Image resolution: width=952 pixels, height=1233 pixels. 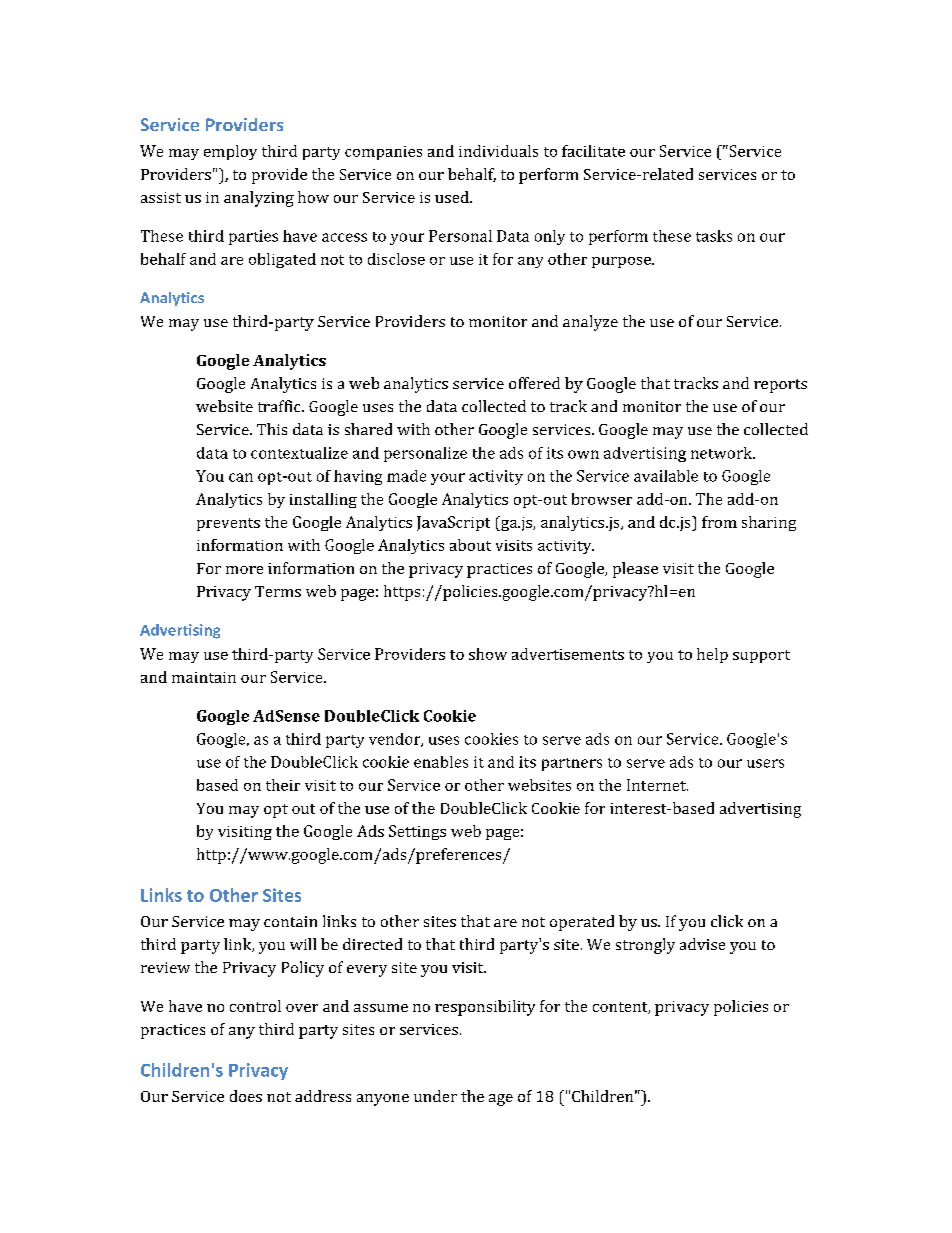 What do you see at coordinates (453, 197) in the screenshot?
I see `used` at bounding box center [453, 197].
